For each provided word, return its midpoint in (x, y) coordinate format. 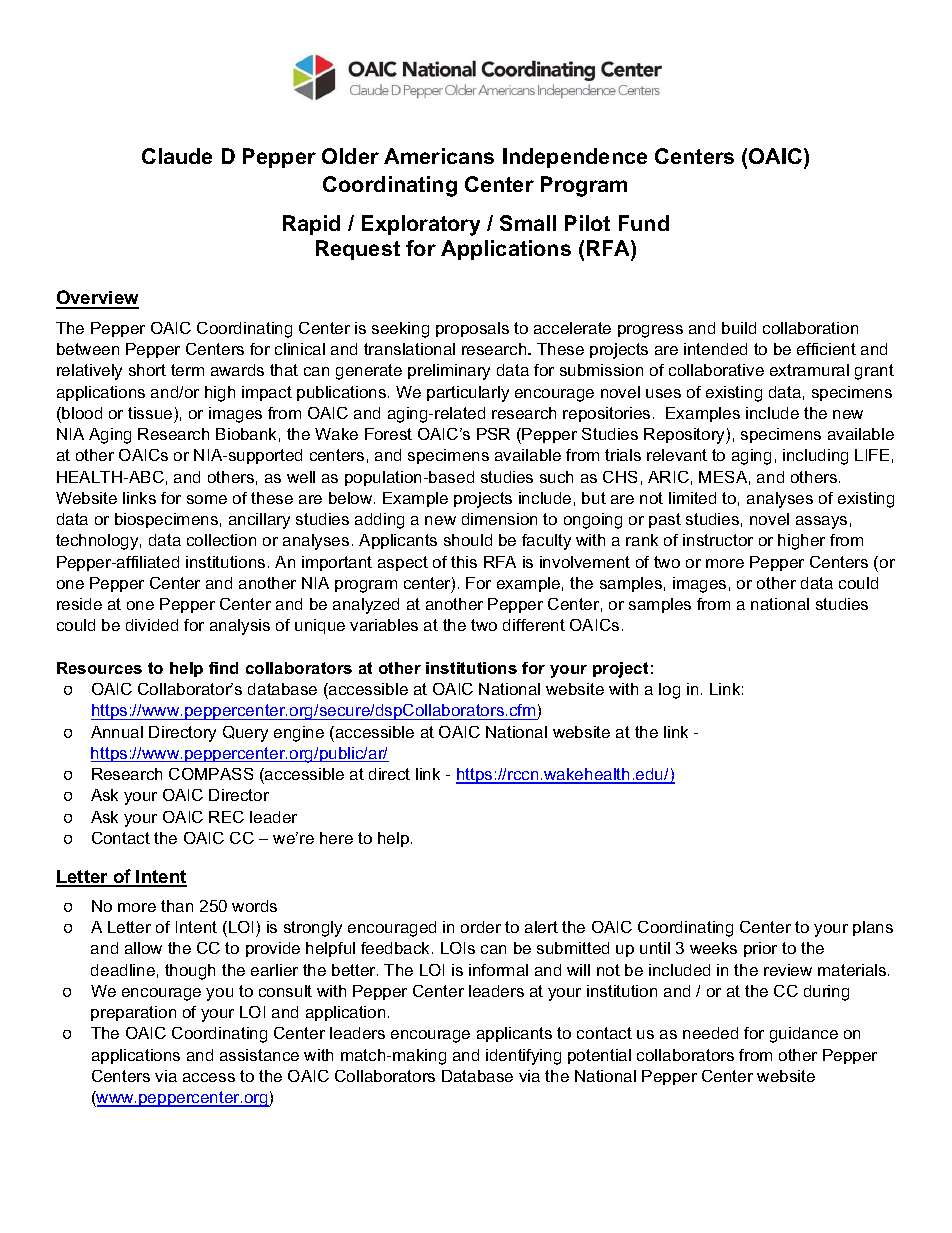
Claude (177, 156)
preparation (133, 1013)
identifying (523, 1057)
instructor (718, 540)
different (534, 625)
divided (152, 625)
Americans (439, 156)
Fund (644, 223)
